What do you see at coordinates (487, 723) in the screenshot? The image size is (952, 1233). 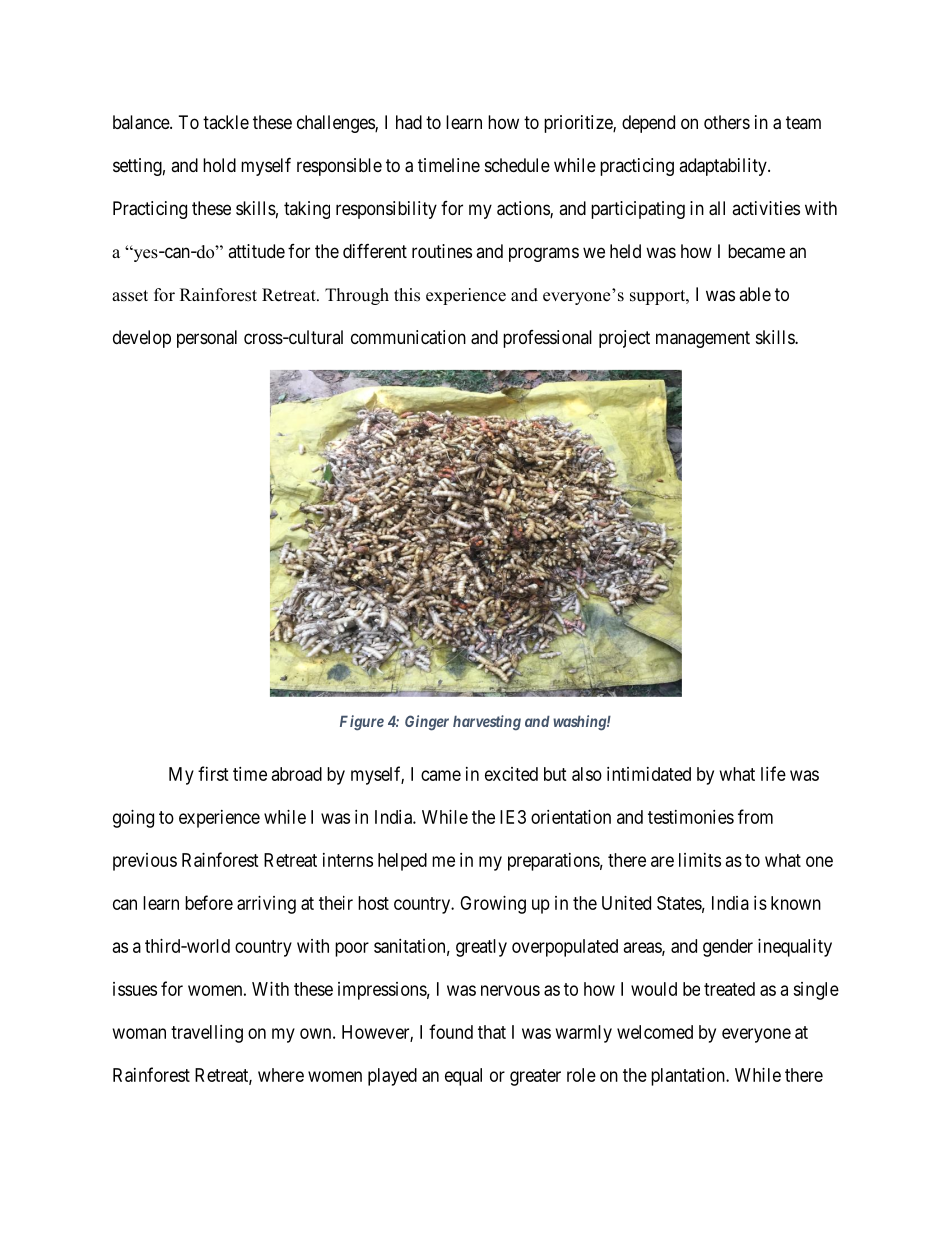 I see `harvesting` at bounding box center [487, 723].
